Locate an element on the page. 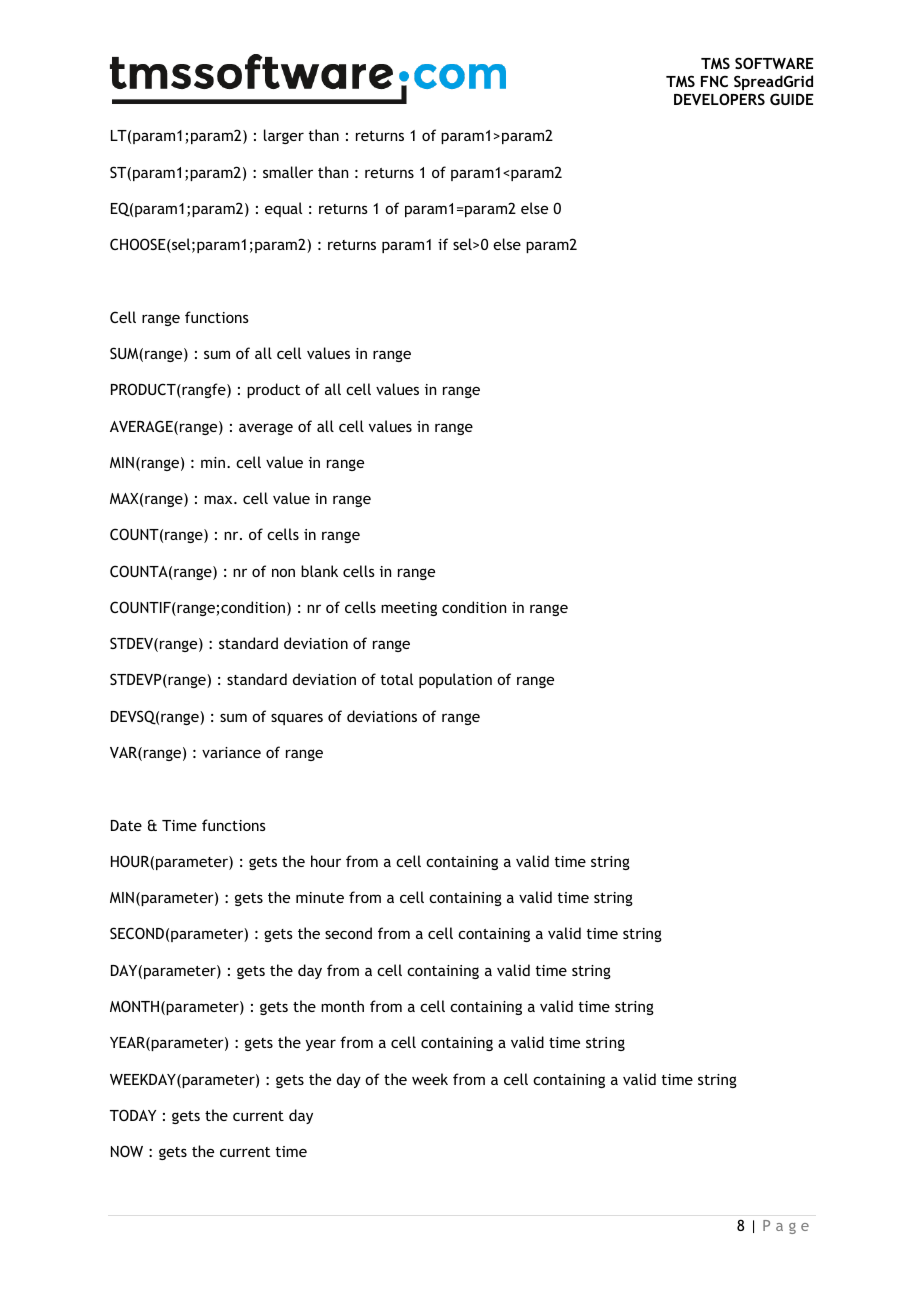 This image has height=1308, width=924. smaller is located at coordinates (288, 172).
